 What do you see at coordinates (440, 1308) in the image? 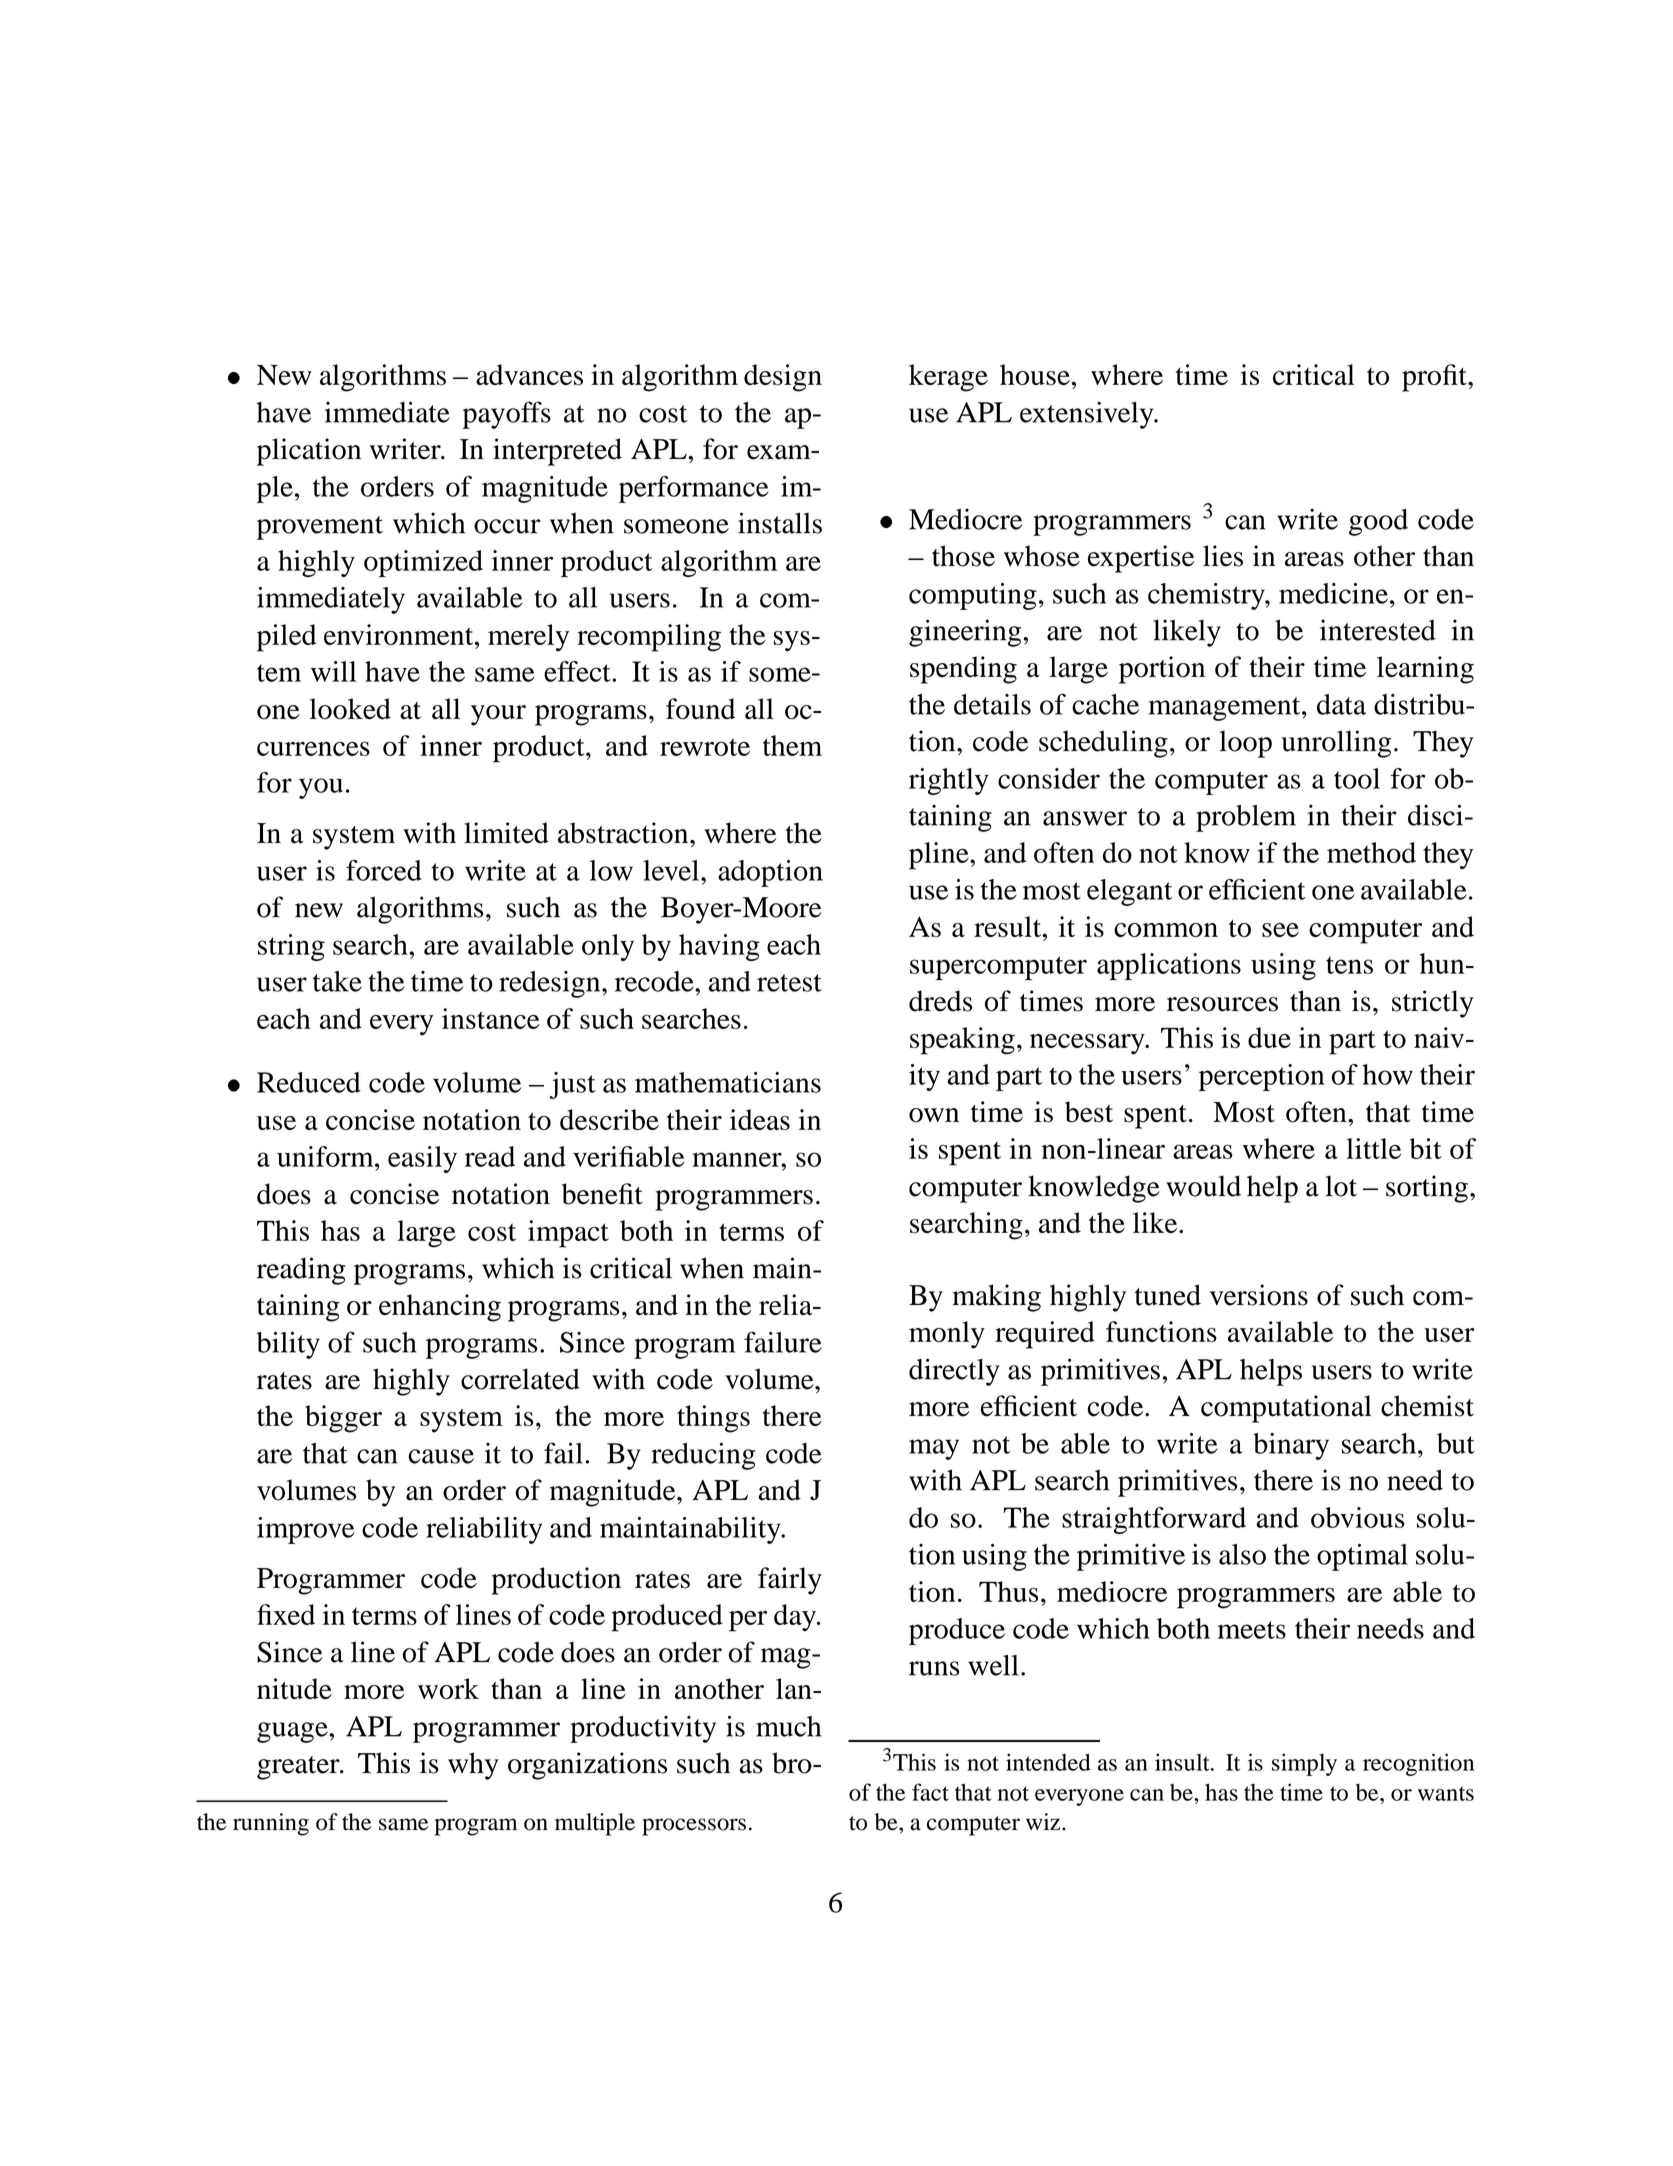
I see `enhancing` at bounding box center [440, 1308].
